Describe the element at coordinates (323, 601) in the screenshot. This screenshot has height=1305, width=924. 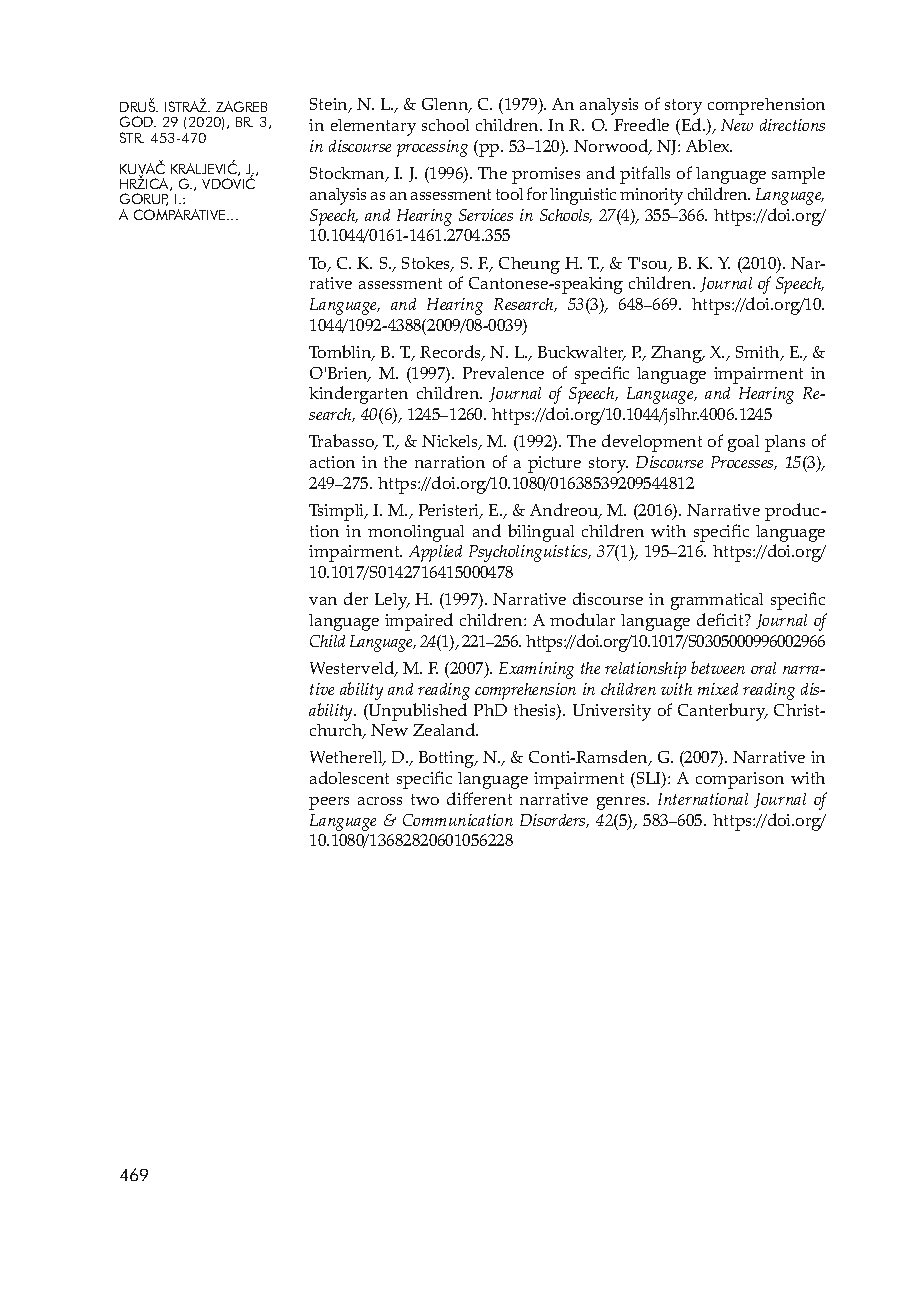
I see `van` at that location.
